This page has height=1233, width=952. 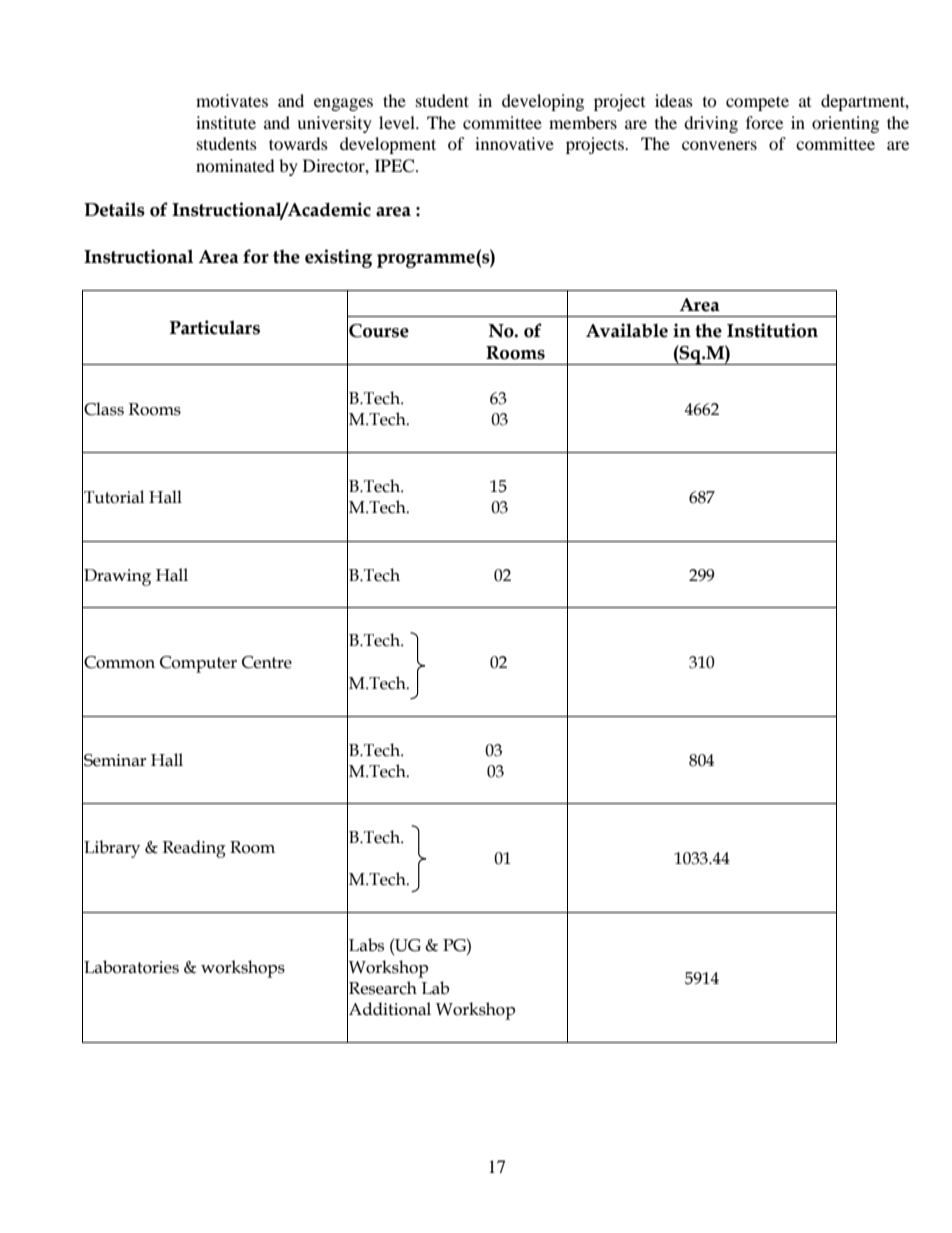 I want to click on innovative, so click(x=514, y=143).
